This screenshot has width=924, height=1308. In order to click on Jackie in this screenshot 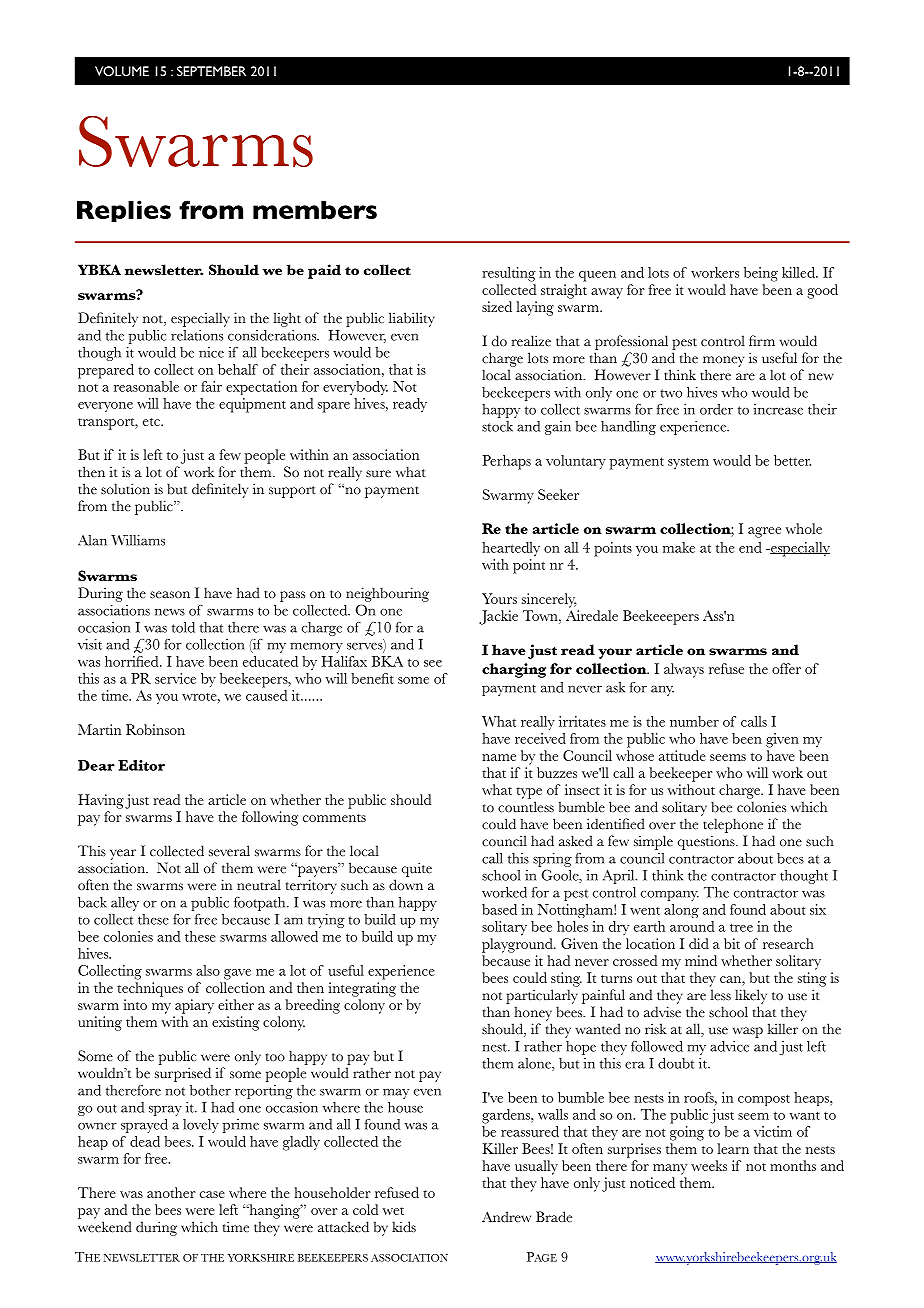, I will do `click(498, 617)`.
